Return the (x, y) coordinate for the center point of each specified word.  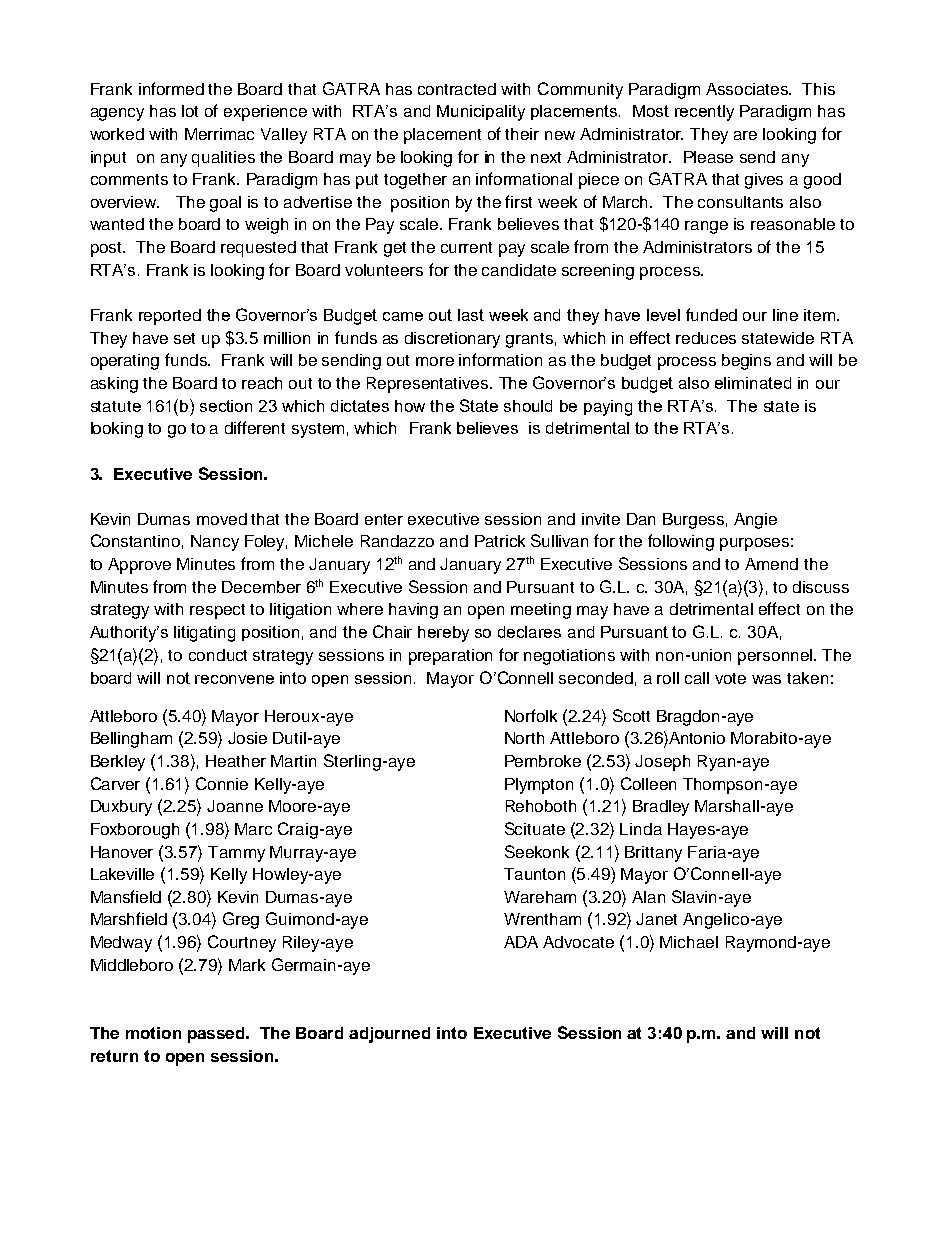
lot (190, 111)
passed (217, 1035)
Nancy (215, 543)
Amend (771, 564)
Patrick (500, 541)
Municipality (481, 113)
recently (704, 113)
